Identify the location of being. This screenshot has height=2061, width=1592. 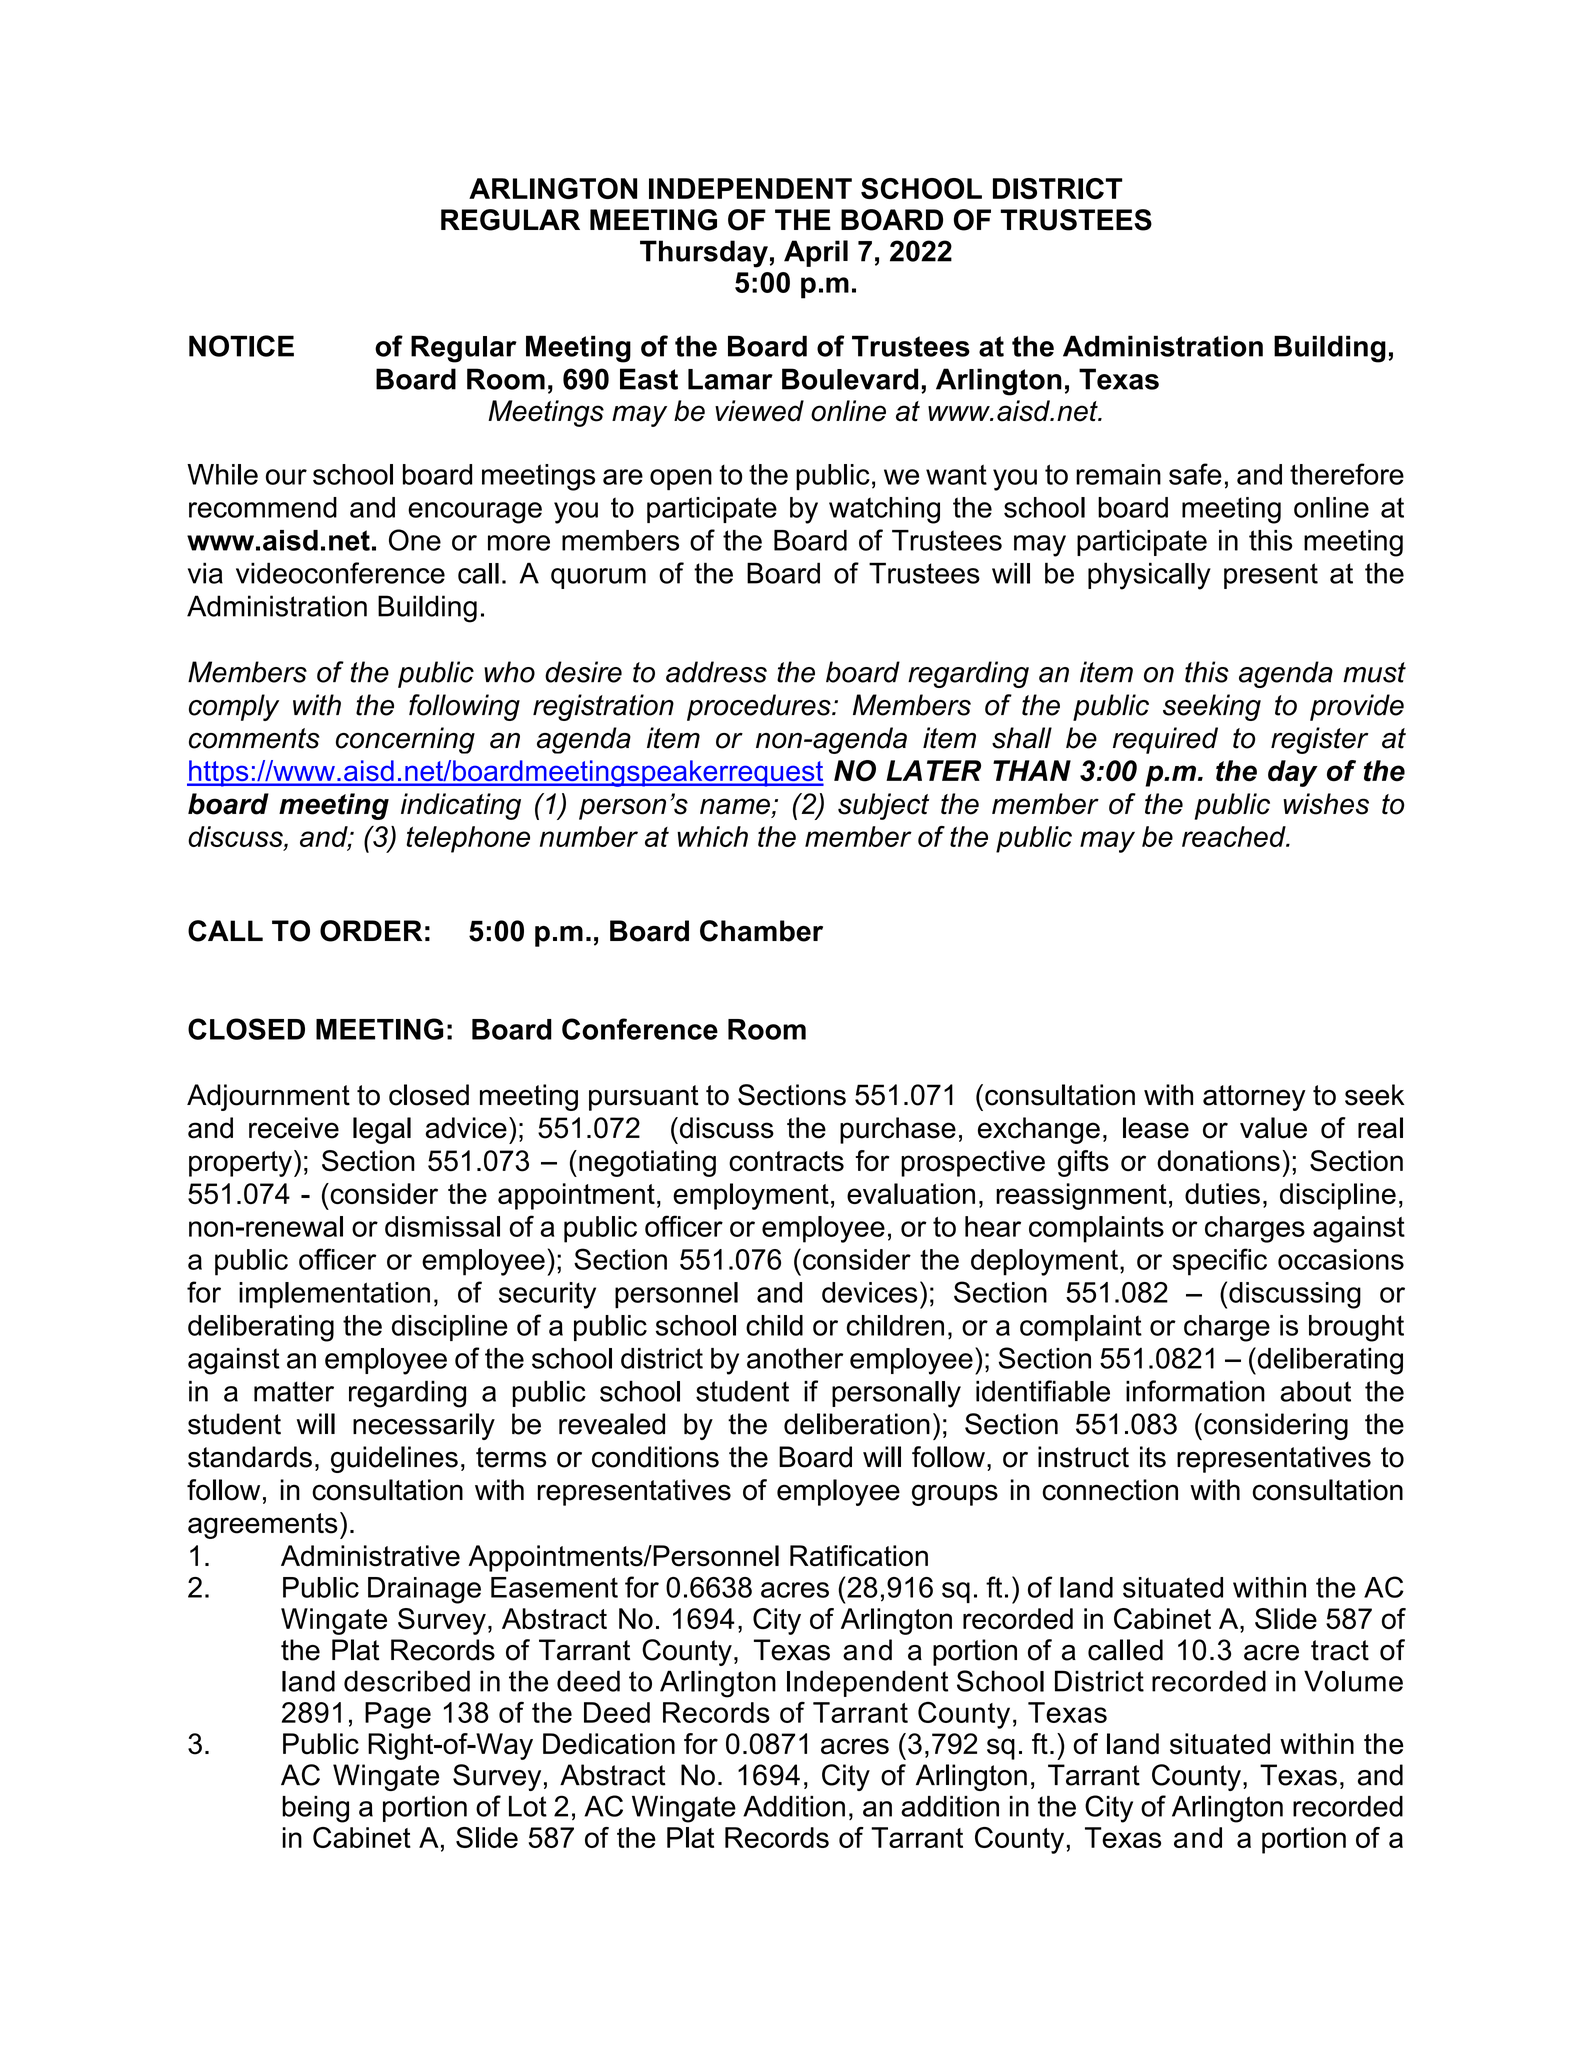
(315, 1809).
